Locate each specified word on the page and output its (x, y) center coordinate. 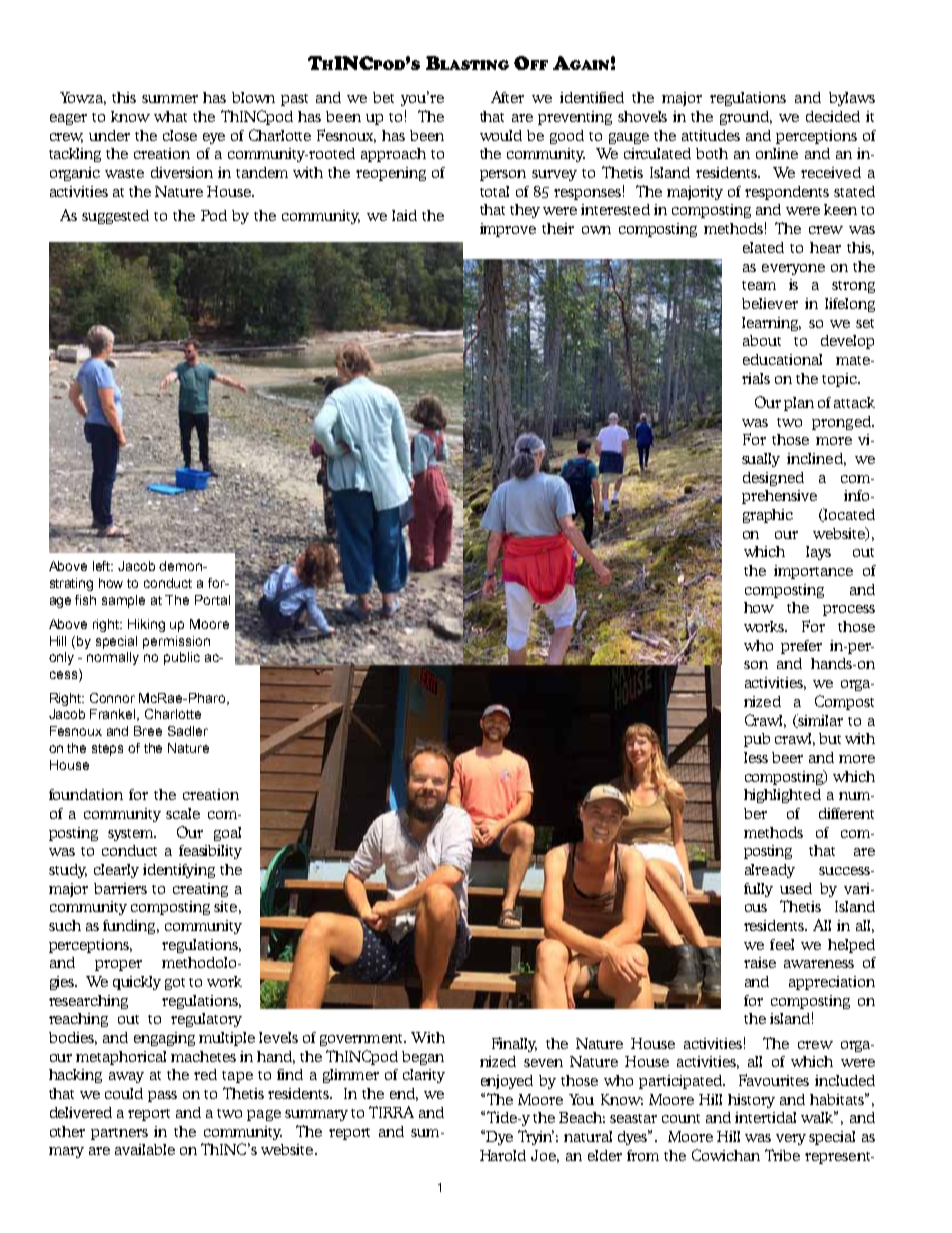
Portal (212, 600)
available (145, 1149)
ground (746, 118)
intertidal (765, 1117)
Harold (503, 1155)
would (501, 135)
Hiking (146, 625)
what (170, 116)
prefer (801, 647)
